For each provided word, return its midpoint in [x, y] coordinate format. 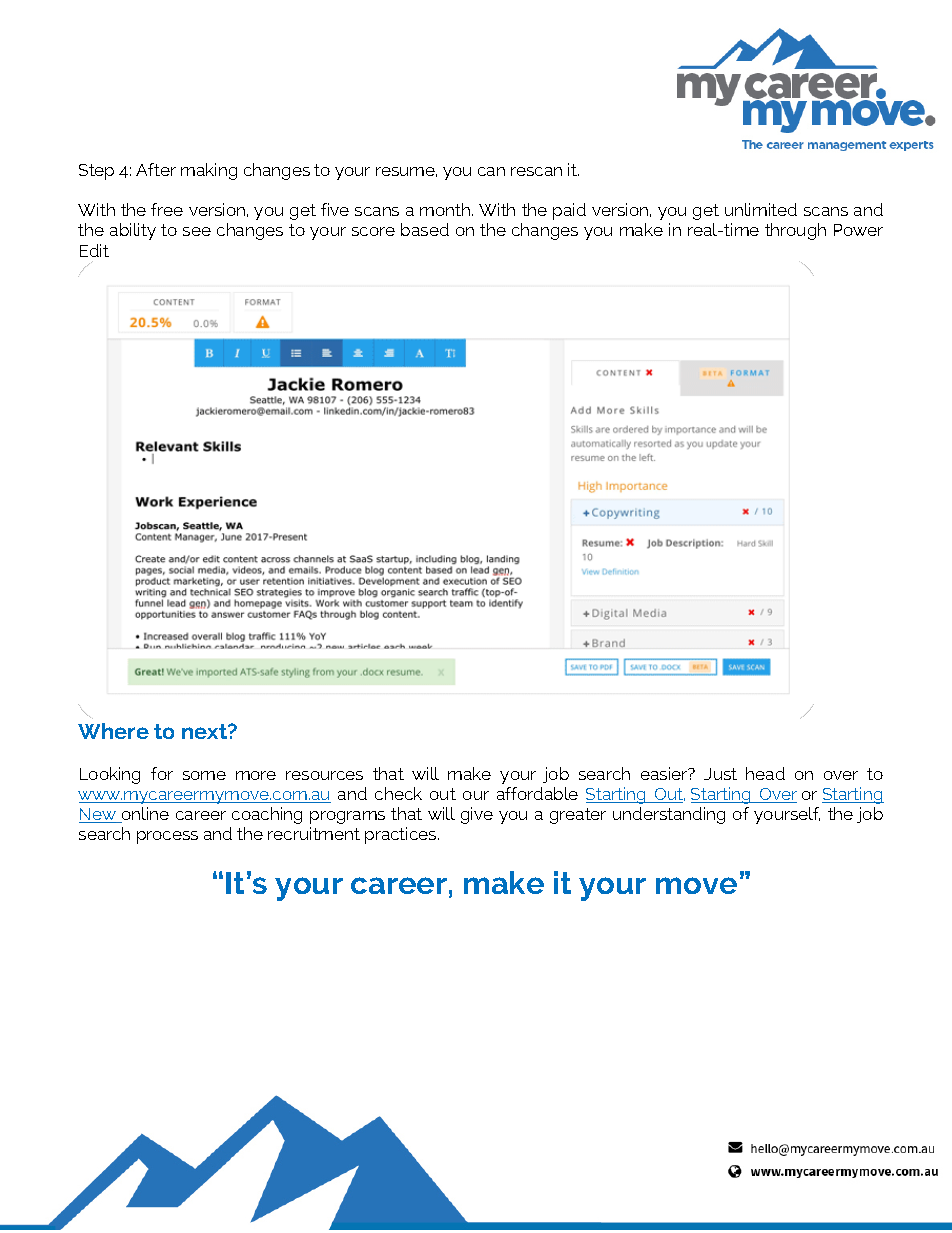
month [446, 209]
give [477, 815]
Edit [94, 250]
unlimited [761, 209]
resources [324, 775]
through [795, 231]
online [144, 815]
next [206, 731]
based [425, 229]
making [209, 171]
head [765, 773]
